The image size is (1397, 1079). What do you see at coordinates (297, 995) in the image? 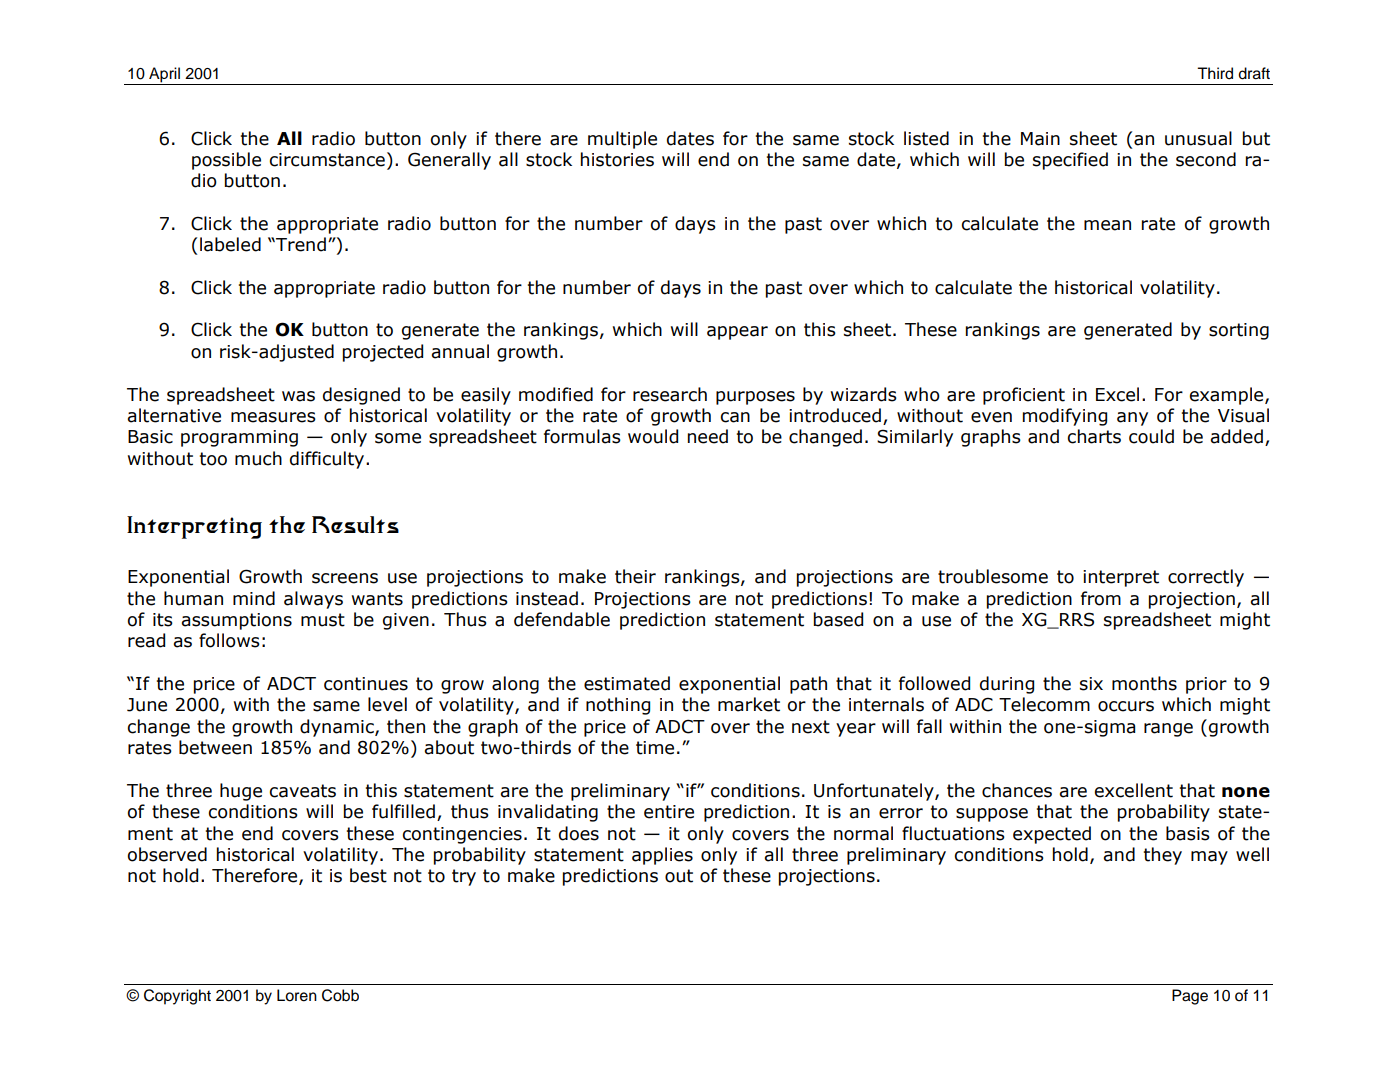
I see `Loren` at bounding box center [297, 995].
